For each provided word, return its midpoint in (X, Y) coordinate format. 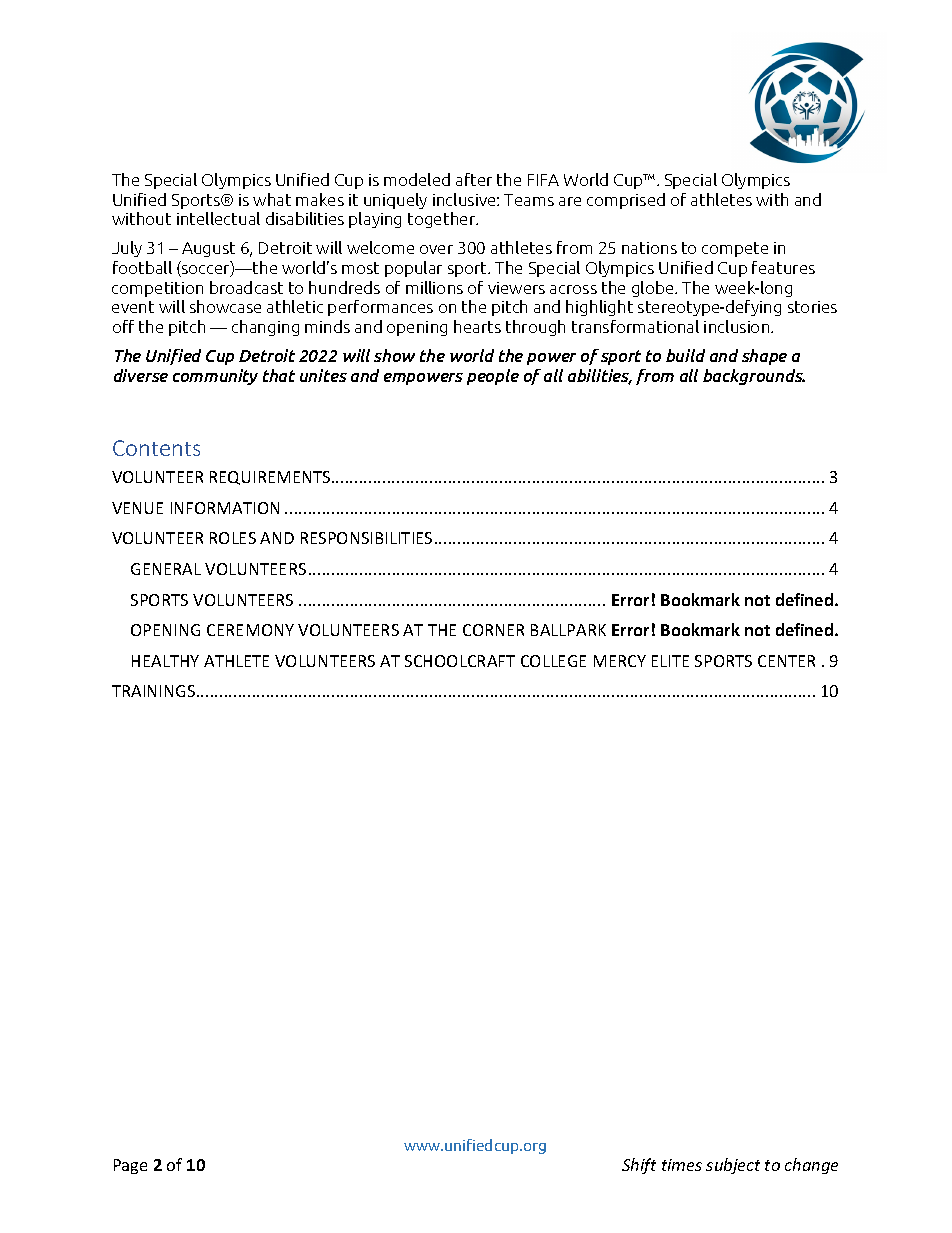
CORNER (493, 630)
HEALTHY (165, 661)
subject (733, 1166)
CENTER (786, 661)
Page (130, 1166)
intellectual (218, 218)
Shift (639, 1166)
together (443, 220)
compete (735, 249)
